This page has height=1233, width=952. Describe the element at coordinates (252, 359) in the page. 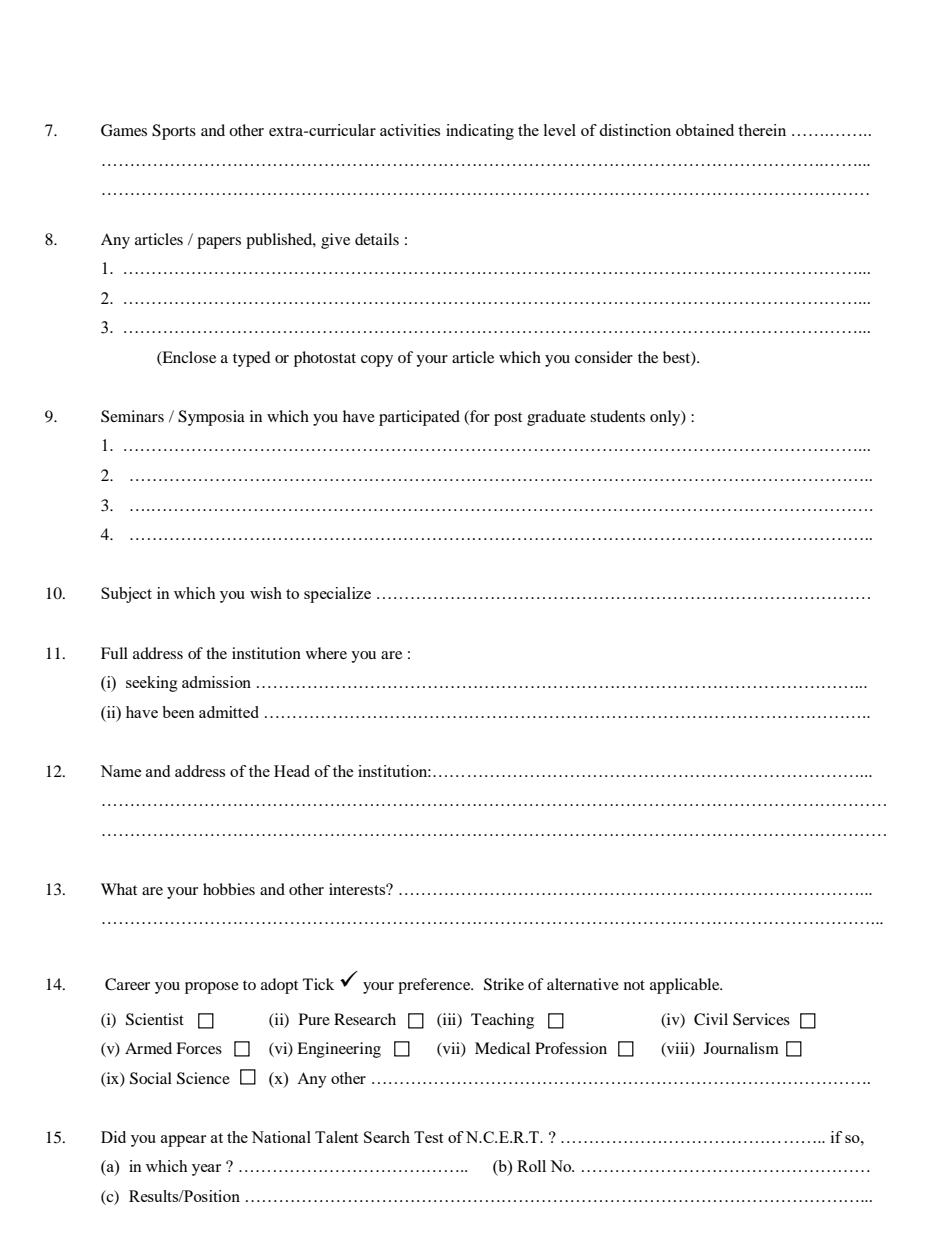

I see `typed` at that location.
